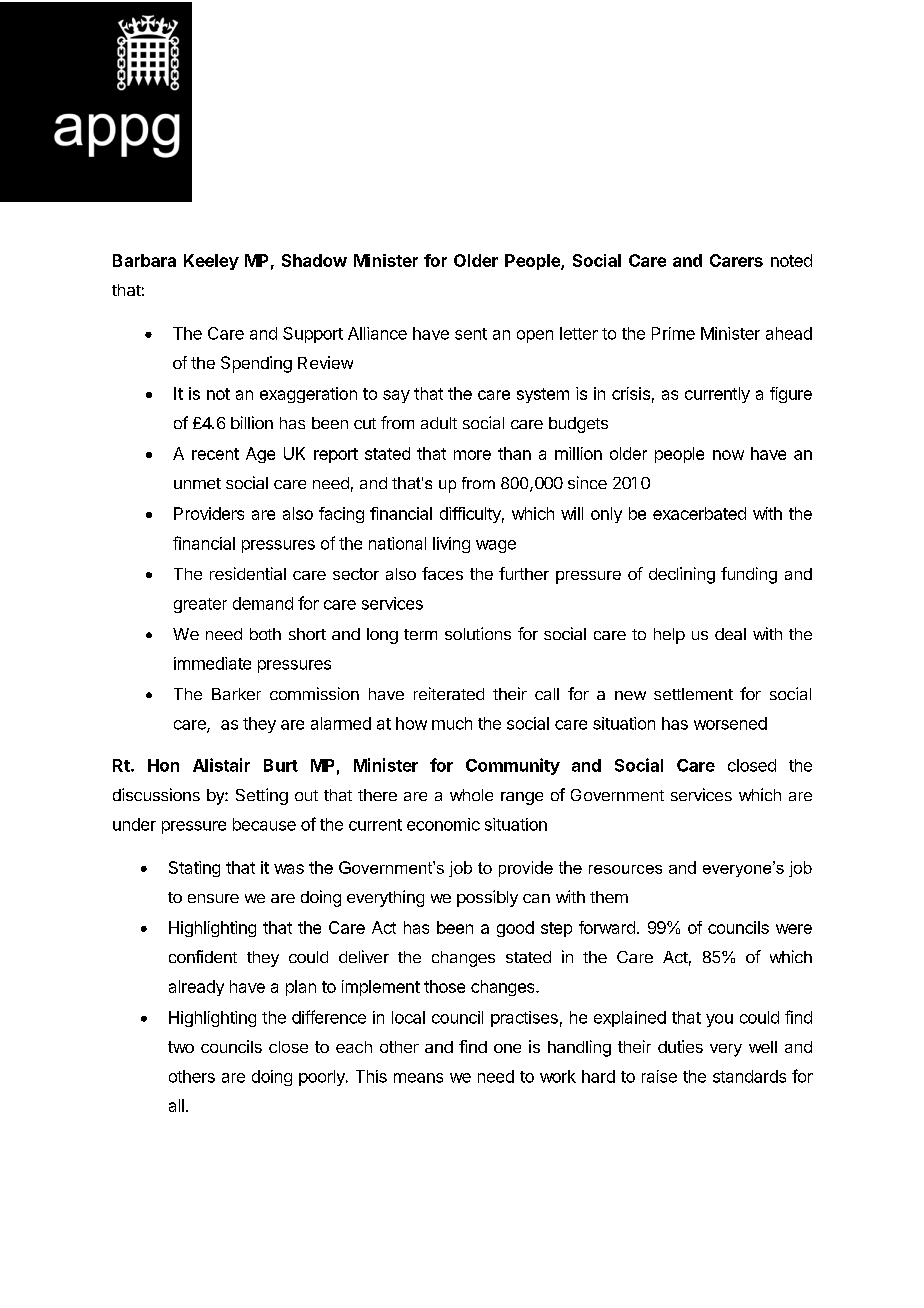 The height and width of the screenshot is (1308, 924). Describe the element at coordinates (451, 545) in the screenshot. I see `living` at that location.
